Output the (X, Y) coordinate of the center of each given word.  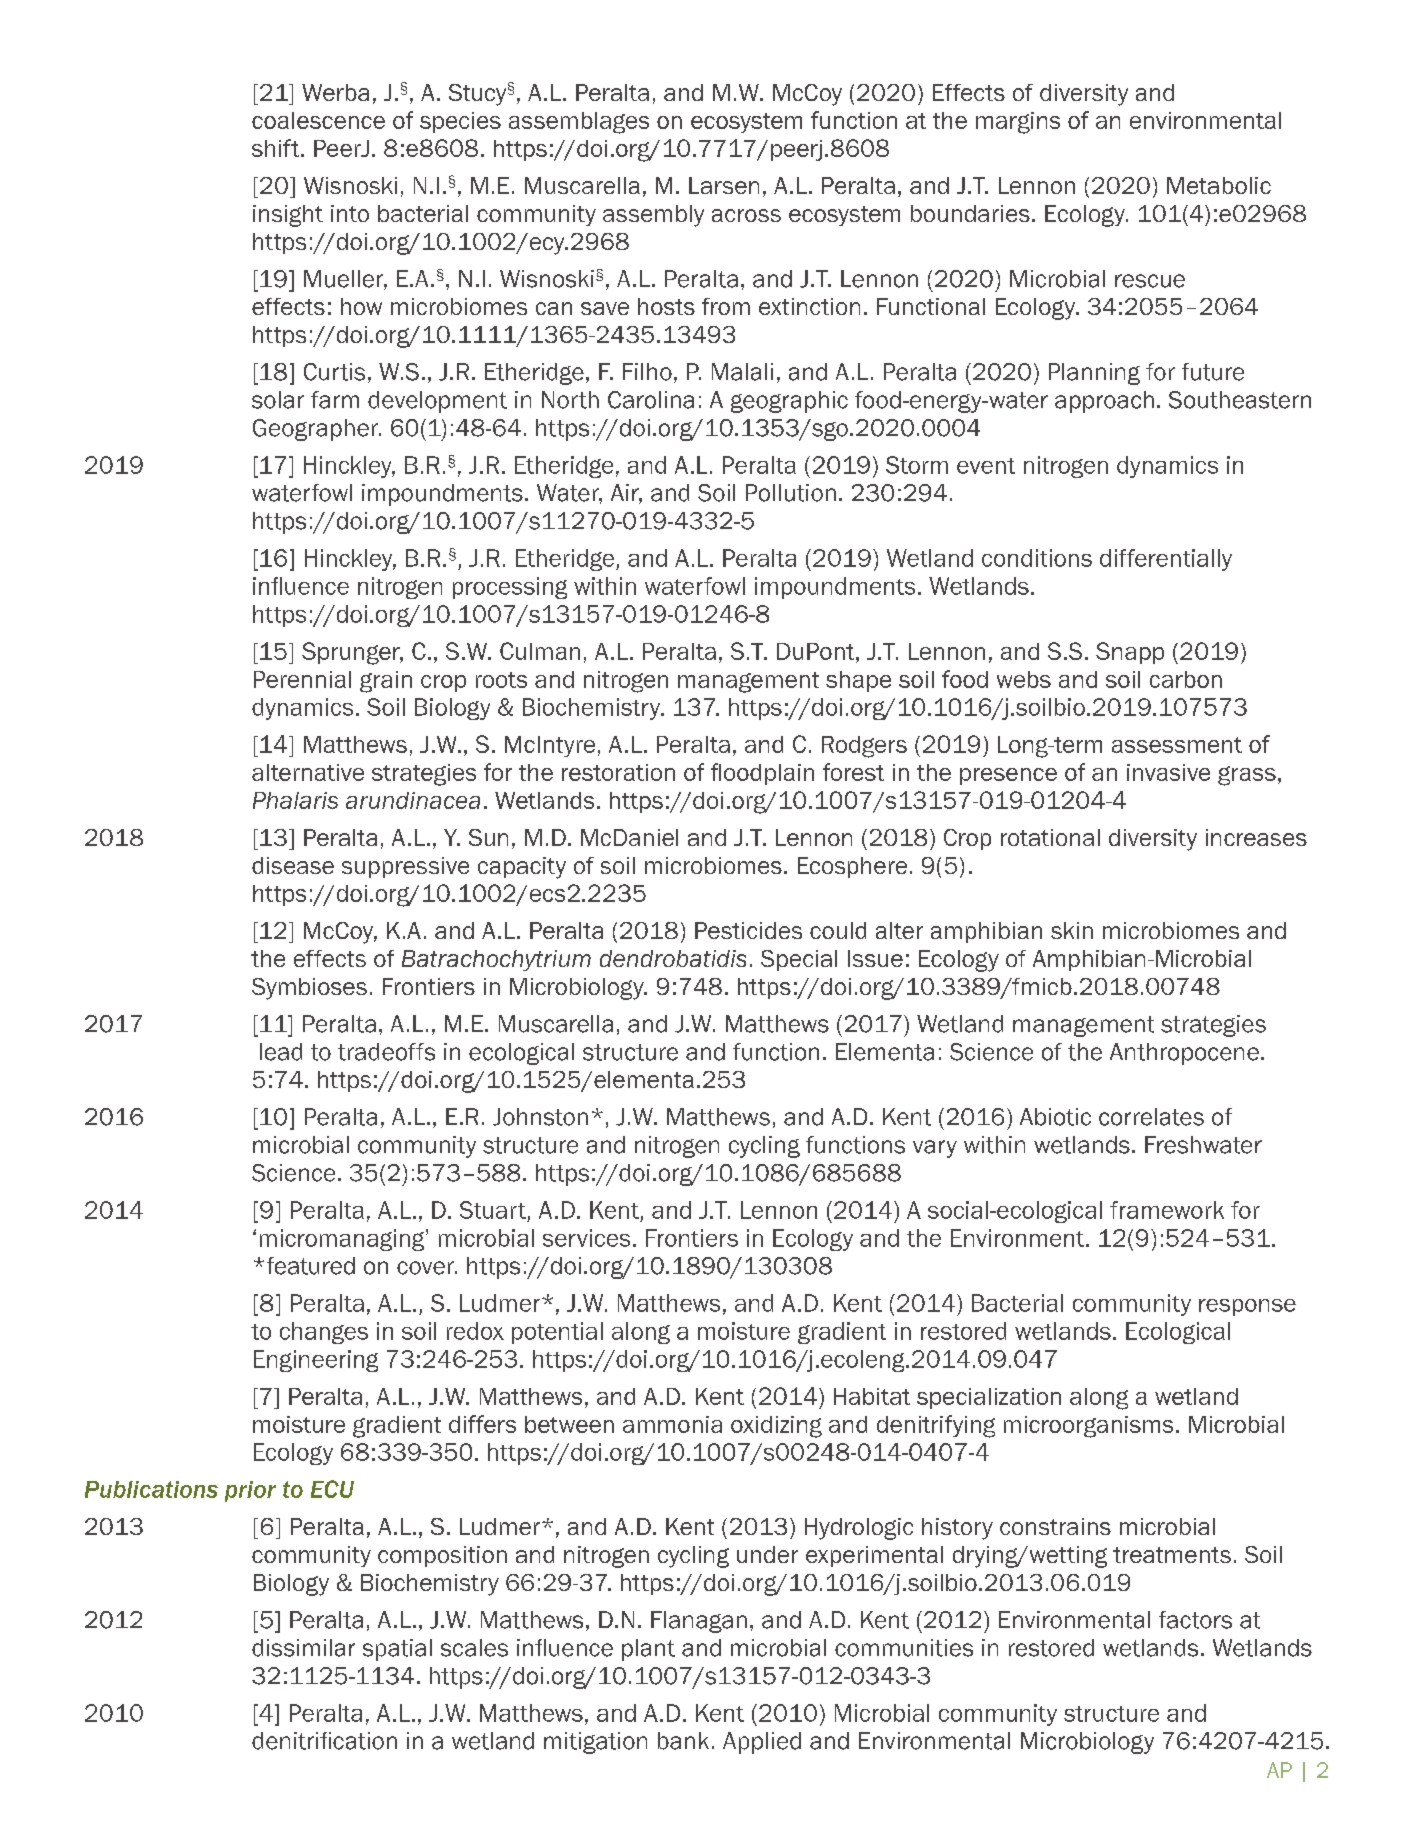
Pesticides (748, 930)
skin (1072, 930)
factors (1195, 1620)
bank (683, 1741)
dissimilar (303, 1648)
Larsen (724, 185)
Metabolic (1219, 185)
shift (277, 148)
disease (293, 865)
